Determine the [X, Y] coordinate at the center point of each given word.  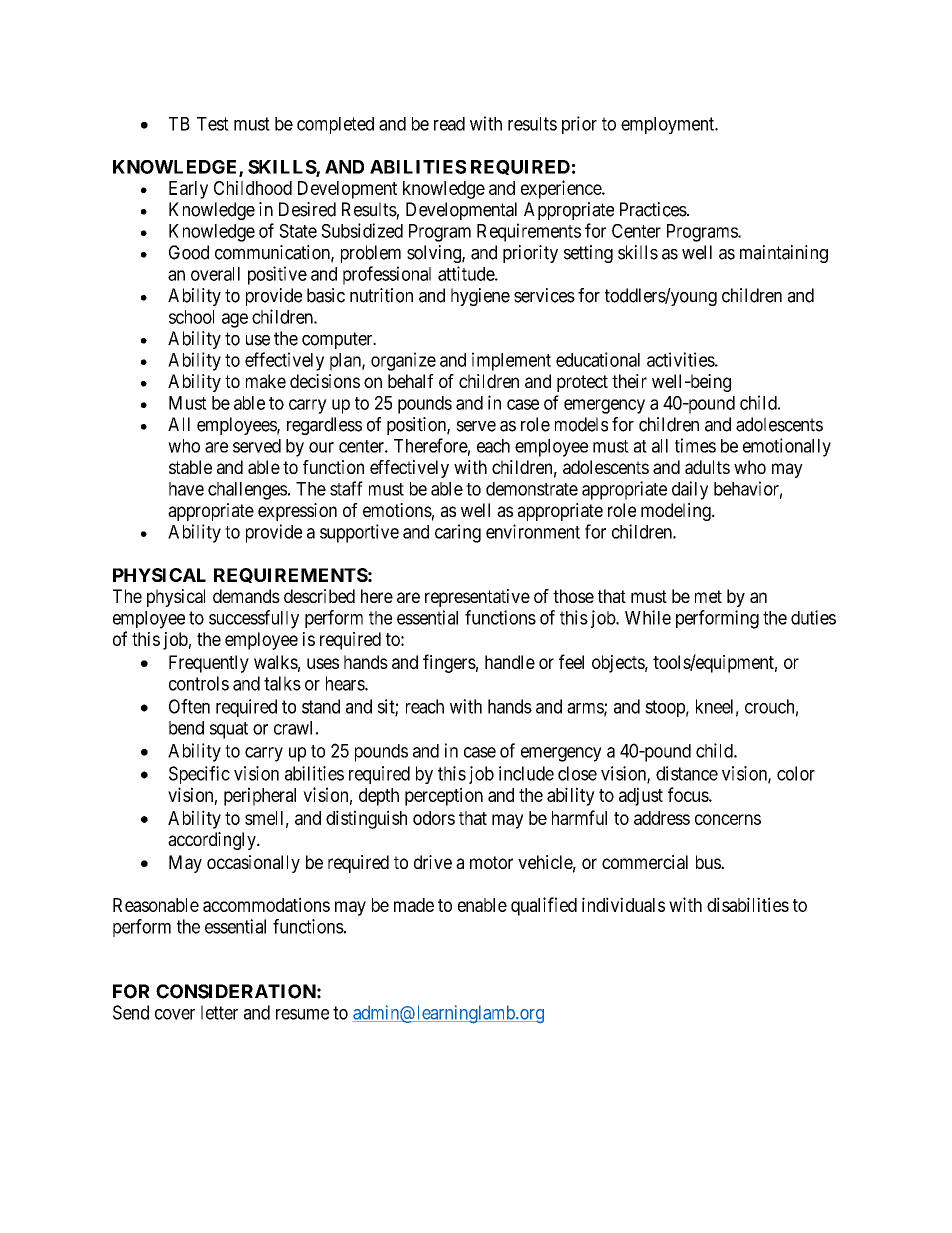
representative [477, 598]
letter [219, 1012]
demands [246, 596]
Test [213, 124]
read [449, 124]
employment [669, 125]
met [708, 596]
